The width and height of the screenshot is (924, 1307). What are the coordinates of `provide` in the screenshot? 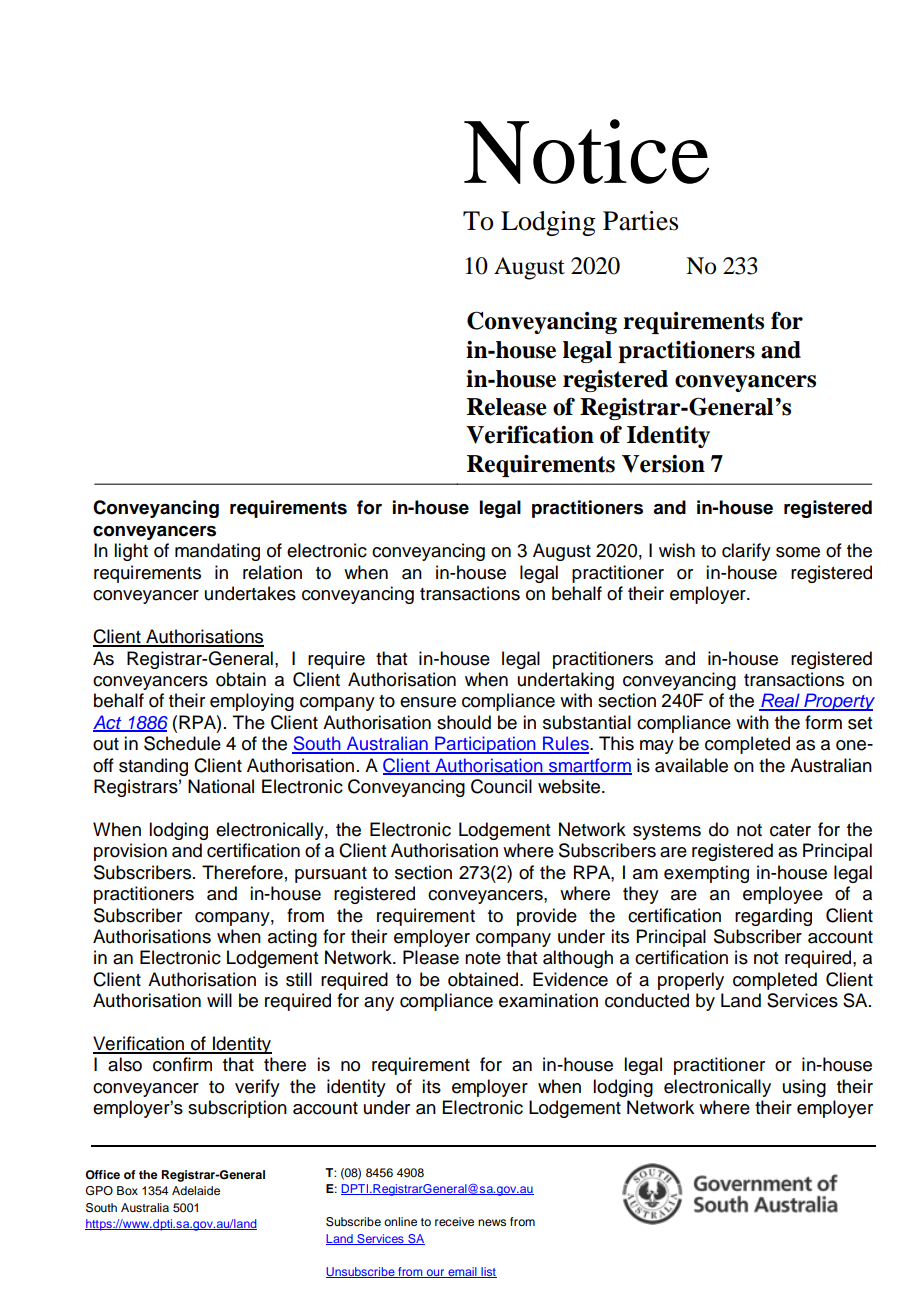 It's located at (547, 917).
